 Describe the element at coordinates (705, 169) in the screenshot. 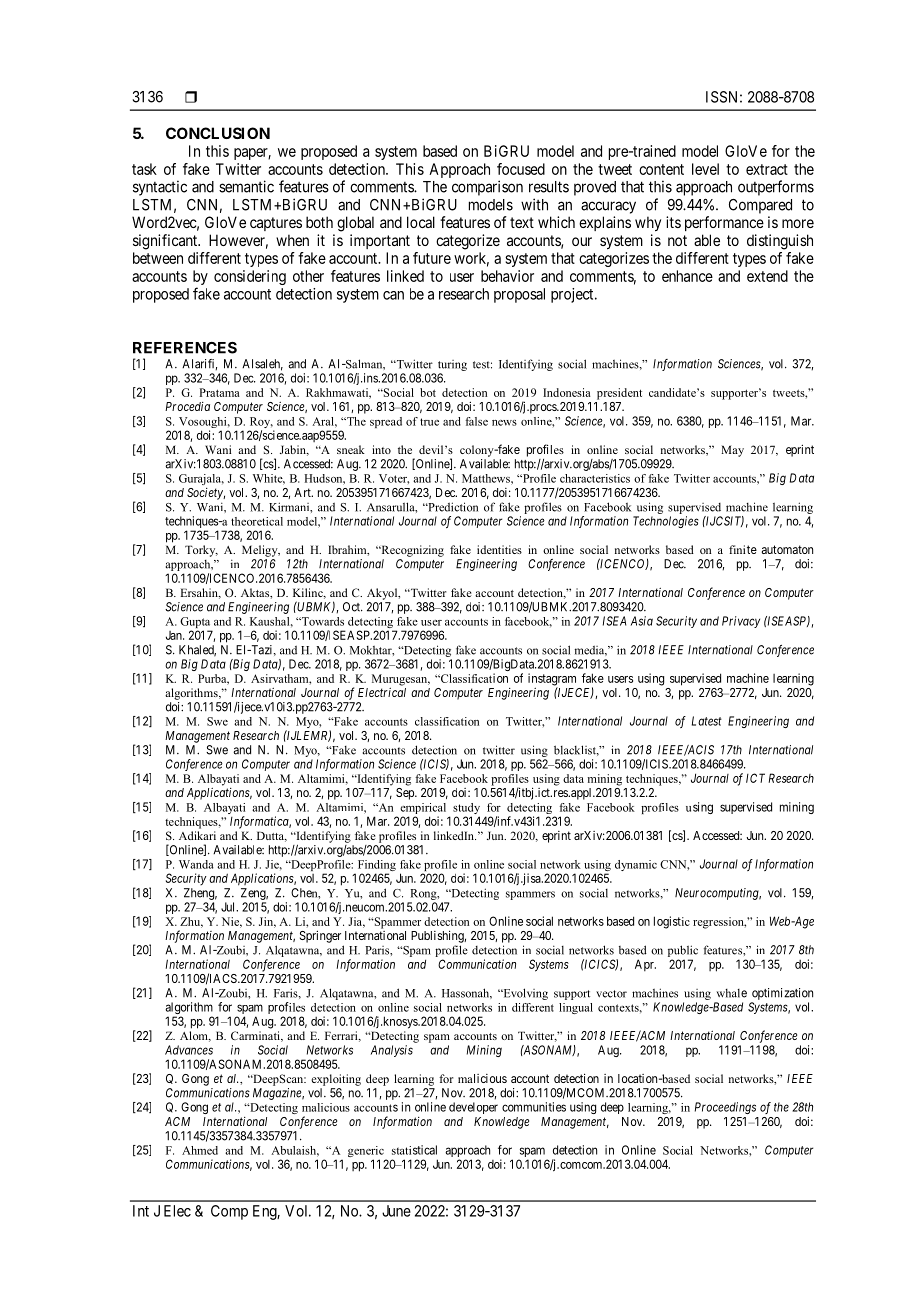

I see `level` at that location.
